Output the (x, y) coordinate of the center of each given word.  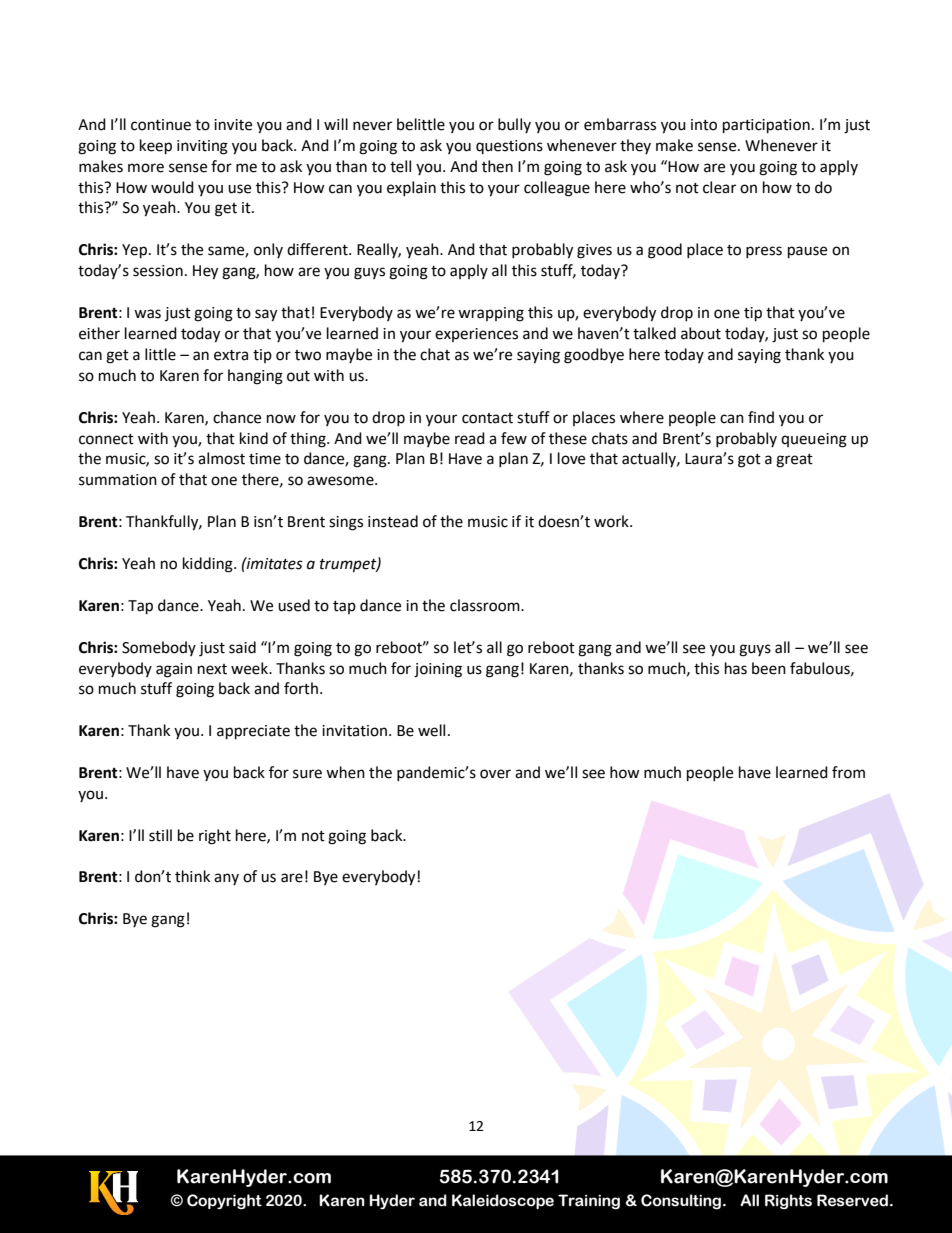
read (470, 438)
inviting (202, 147)
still (160, 835)
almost (221, 458)
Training (589, 1202)
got (749, 461)
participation (766, 126)
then (497, 166)
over (495, 774)
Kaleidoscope (503, 1201)
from (848, 772)
